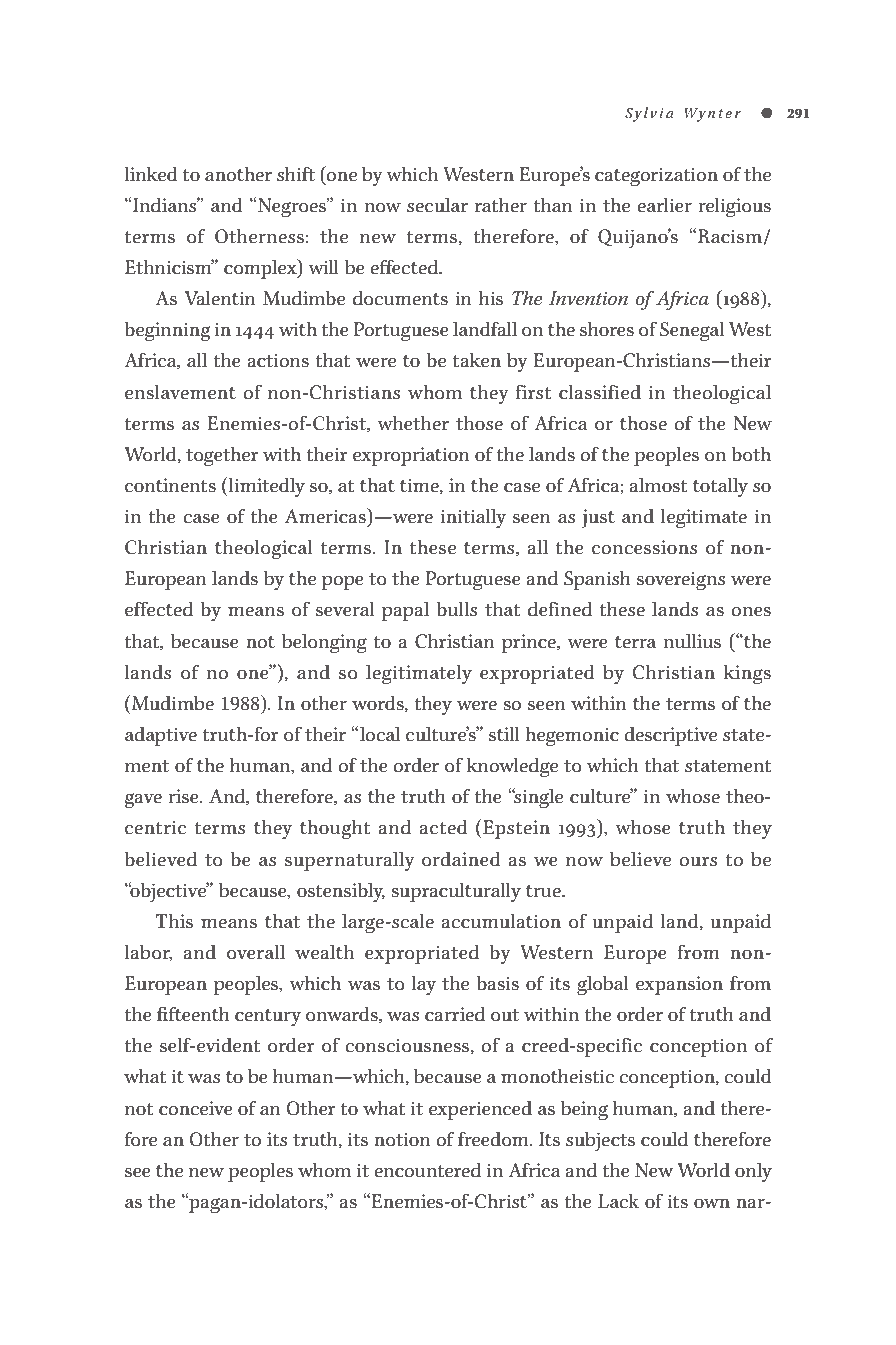 Image resolution: width=896 pixels, height=1345 pixels. Describe the element at coordinates (427, 1170) in the screenshot. I see `encountered` at that location.
